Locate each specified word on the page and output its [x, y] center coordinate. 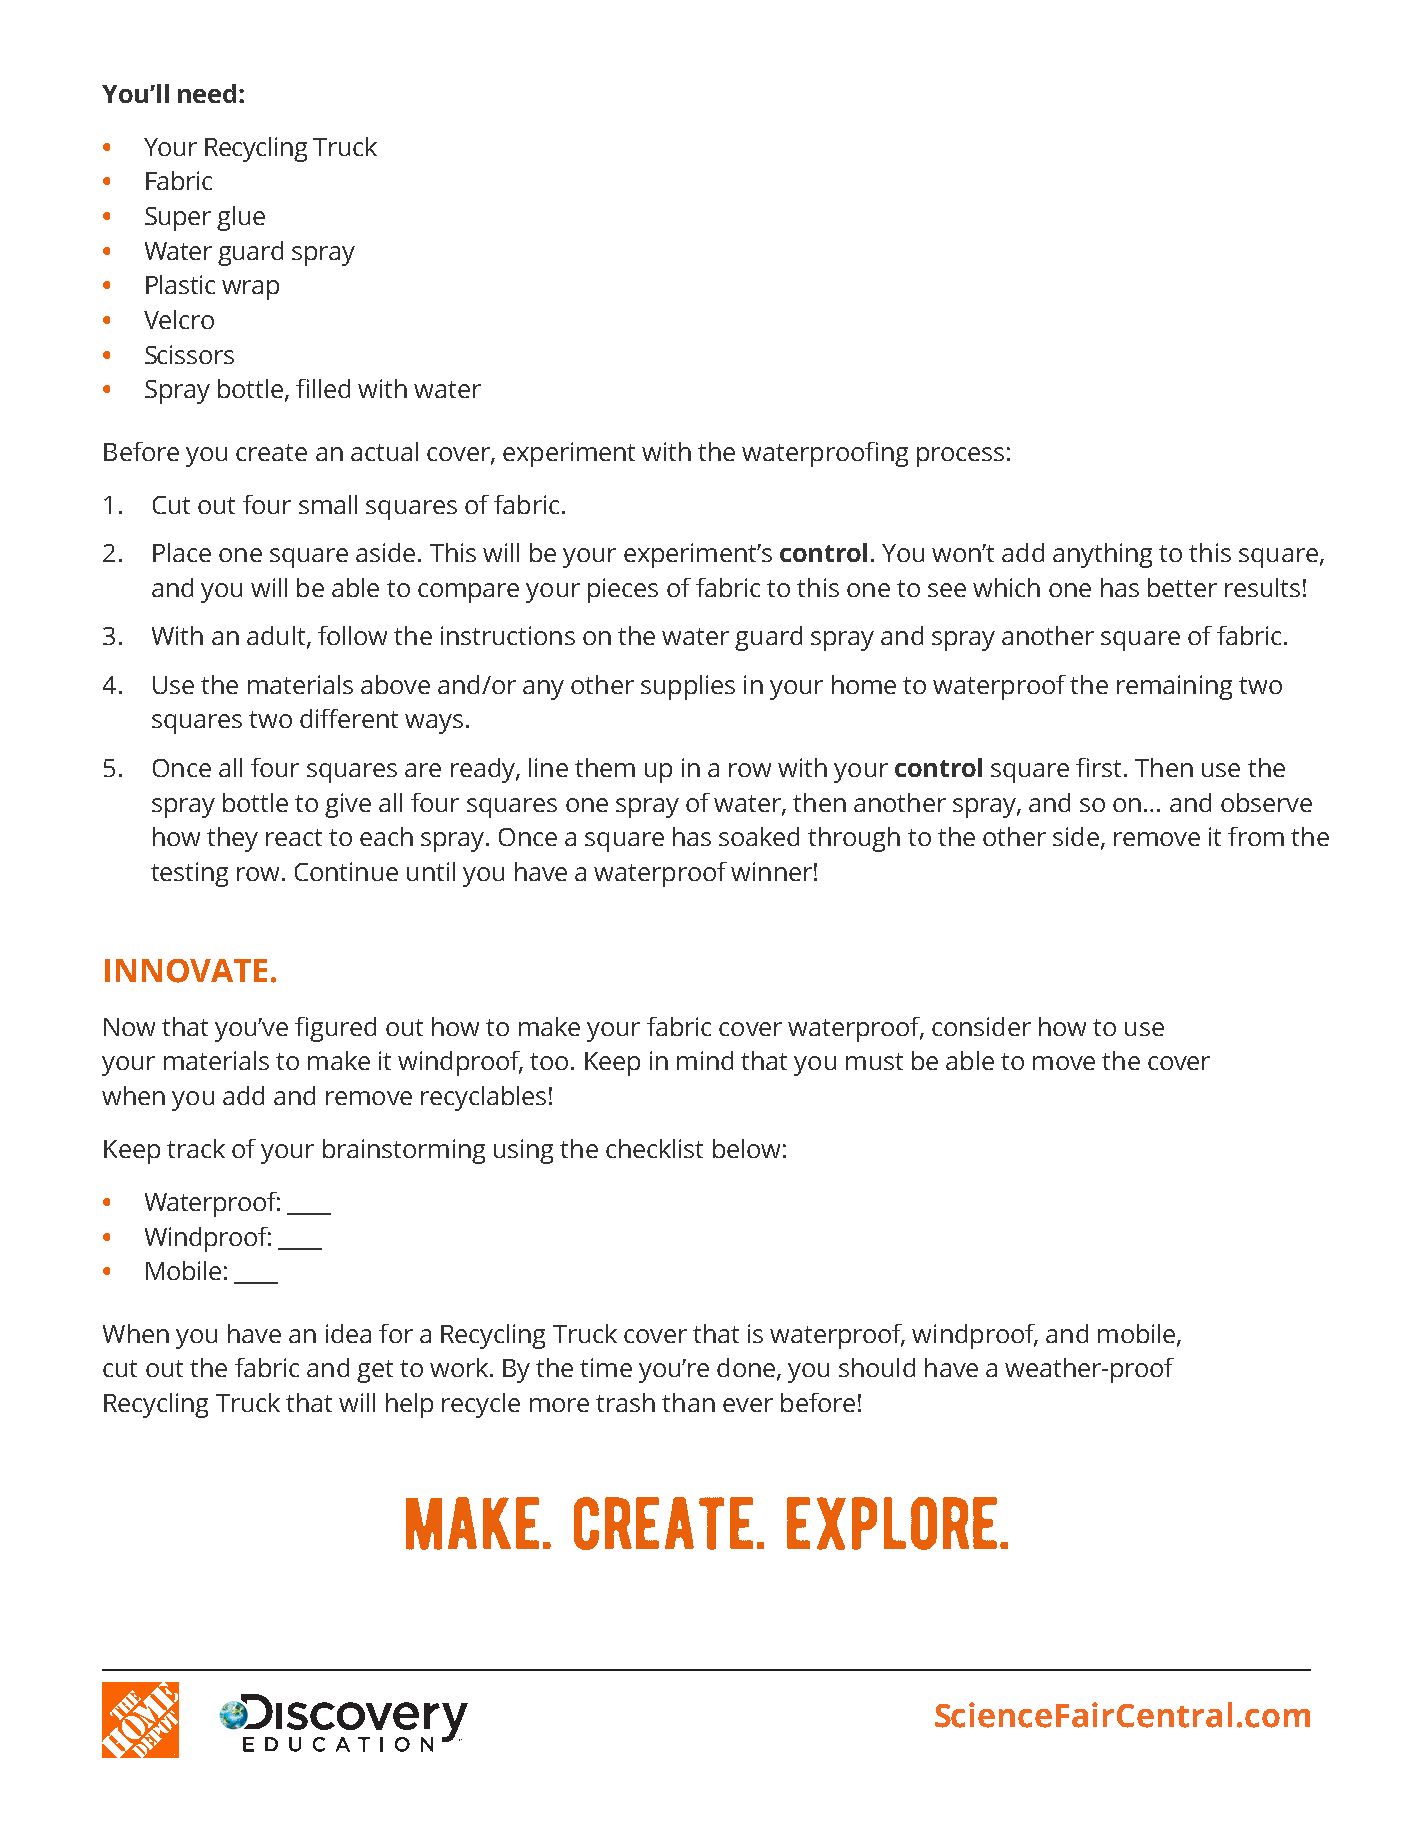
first [1100, 767]
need [207, 93]
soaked [759, 836]
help [409, 1405]
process [960, 457]
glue [241, 218]
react [294, 837]
